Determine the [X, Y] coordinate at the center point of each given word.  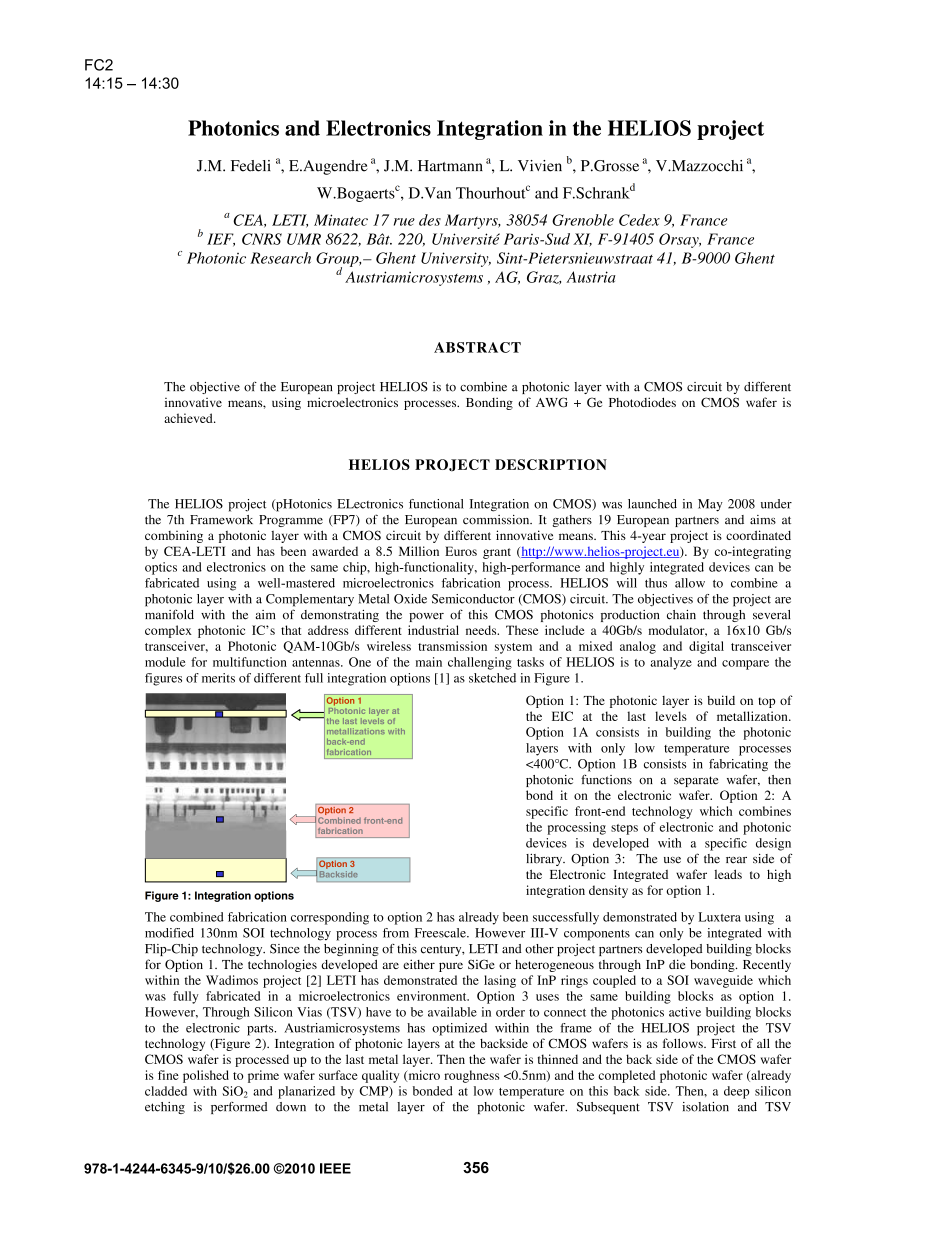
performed [239, 1108]
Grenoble [583, 220]
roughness [471, 1076]
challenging [480, 663]
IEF [221, 240]
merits [218, 678]
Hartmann [450, 166]
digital [706, 647]
